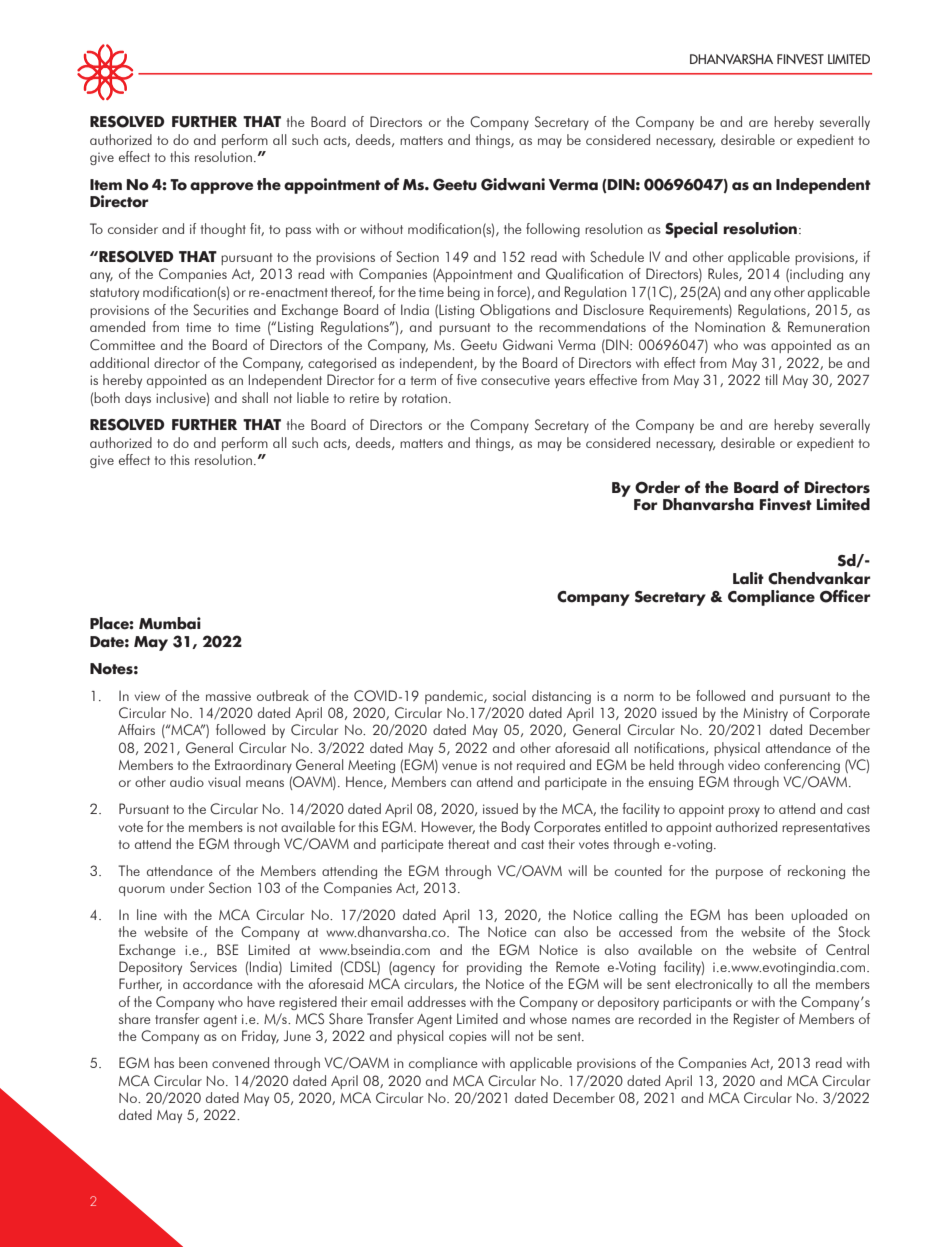 The width and height of the page is (952, 1247). Describe the element at coordinates (223, 230) in the page. I see `thought` at that location.
